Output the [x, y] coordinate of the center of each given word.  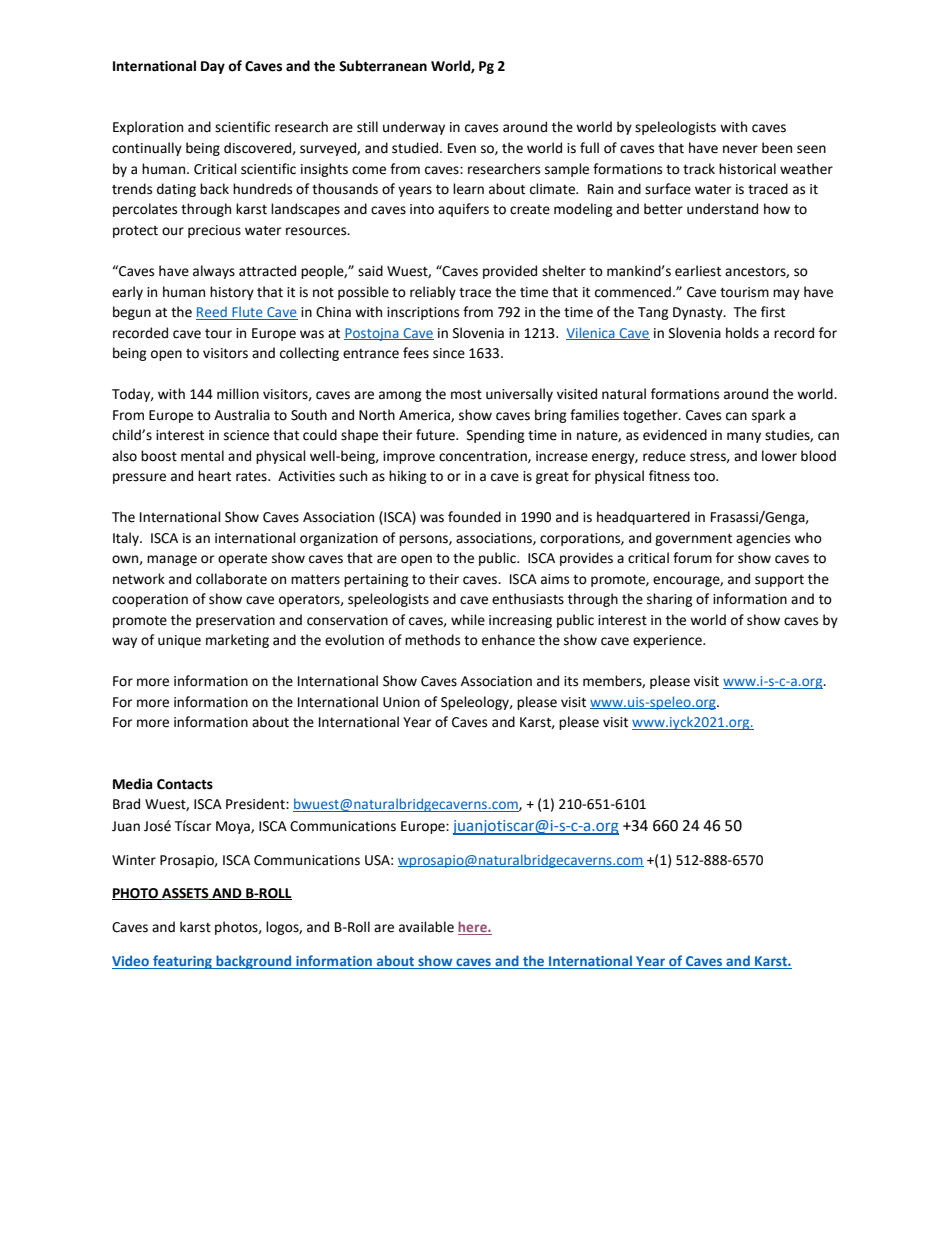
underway [414, 128]
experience [668, 641]
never [740, 149]
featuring [182, 962]
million [238, 394]
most [466, 395]
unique [179, 641]
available [426, 927]
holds [742, 333]
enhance [508, 640]
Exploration [148, 128]
